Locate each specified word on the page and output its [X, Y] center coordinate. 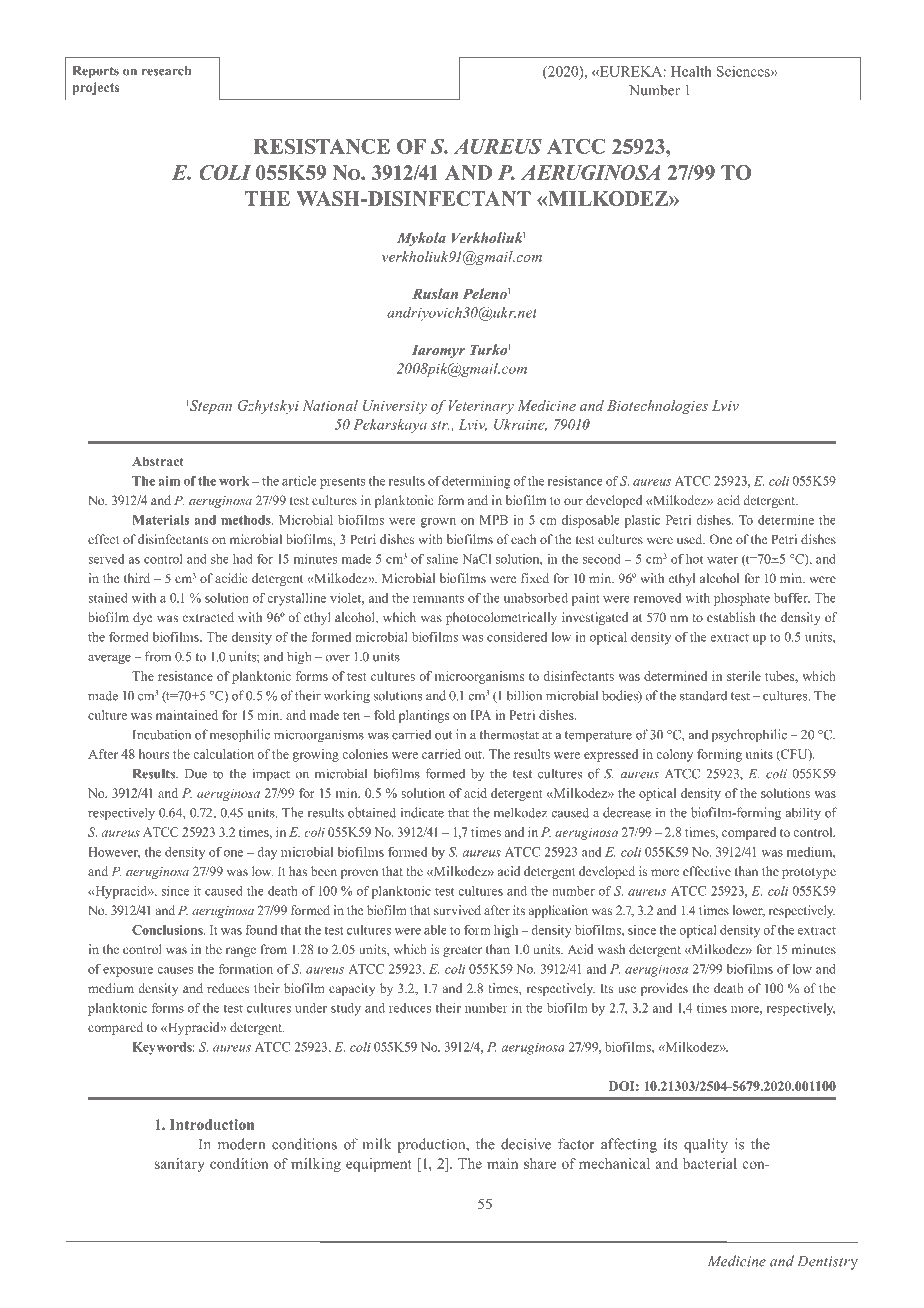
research [166, 71]
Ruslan [435, 293]
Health [691, 71]
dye [142, 618]
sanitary [179, 1165]
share [540, 1163]
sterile [744, 676]
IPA [481, 715]
